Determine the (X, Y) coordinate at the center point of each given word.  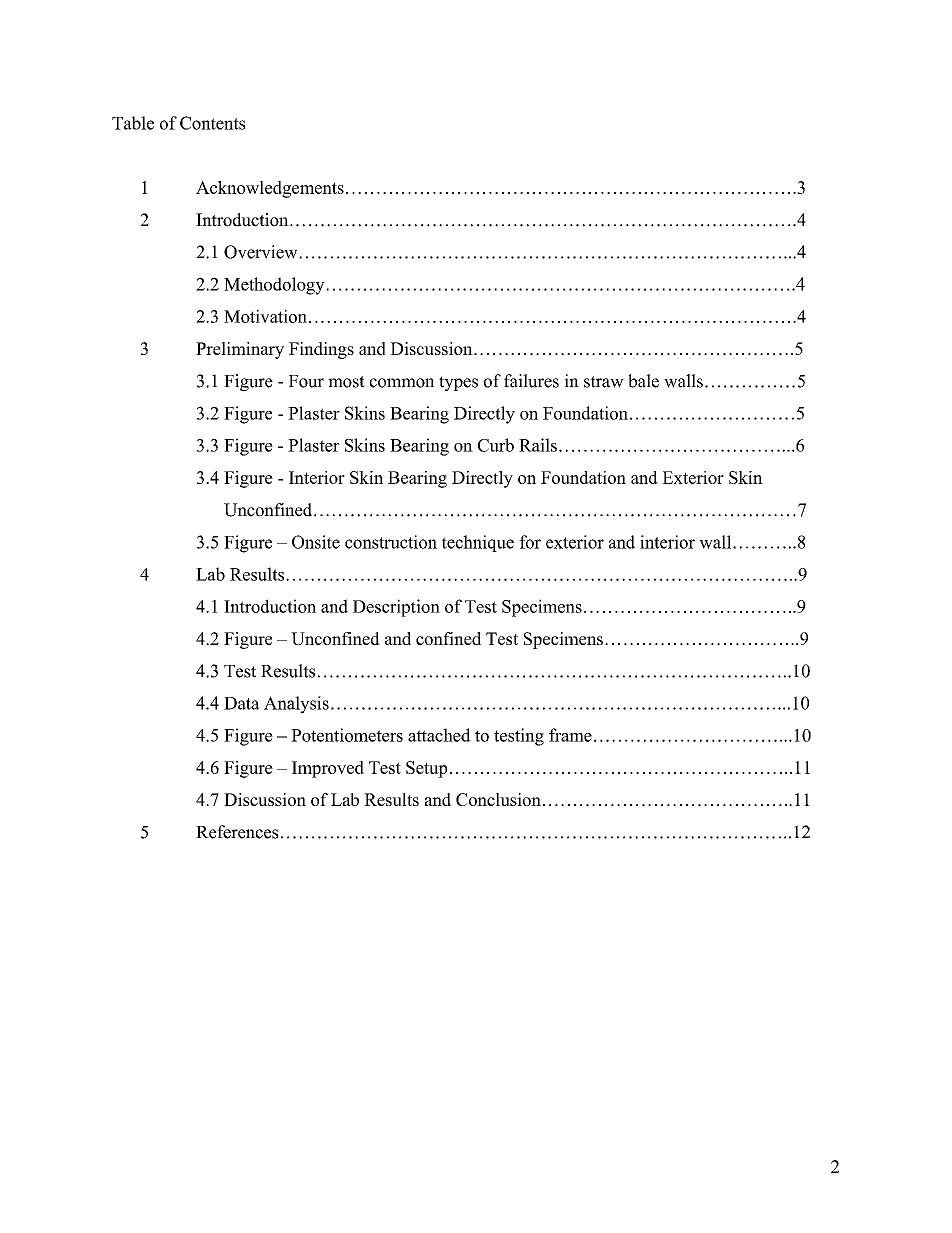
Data (242, 703)
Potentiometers (347, 735)
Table (133, 123)
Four (306, 381)
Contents (212, 123)
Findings (321, 350)
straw (604, 382)
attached (439, 735)
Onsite (316, 542)
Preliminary (240, 350)
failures (531, 381)
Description (396, 608)
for (530, 542)
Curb (496, 445)
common (402, 383)
